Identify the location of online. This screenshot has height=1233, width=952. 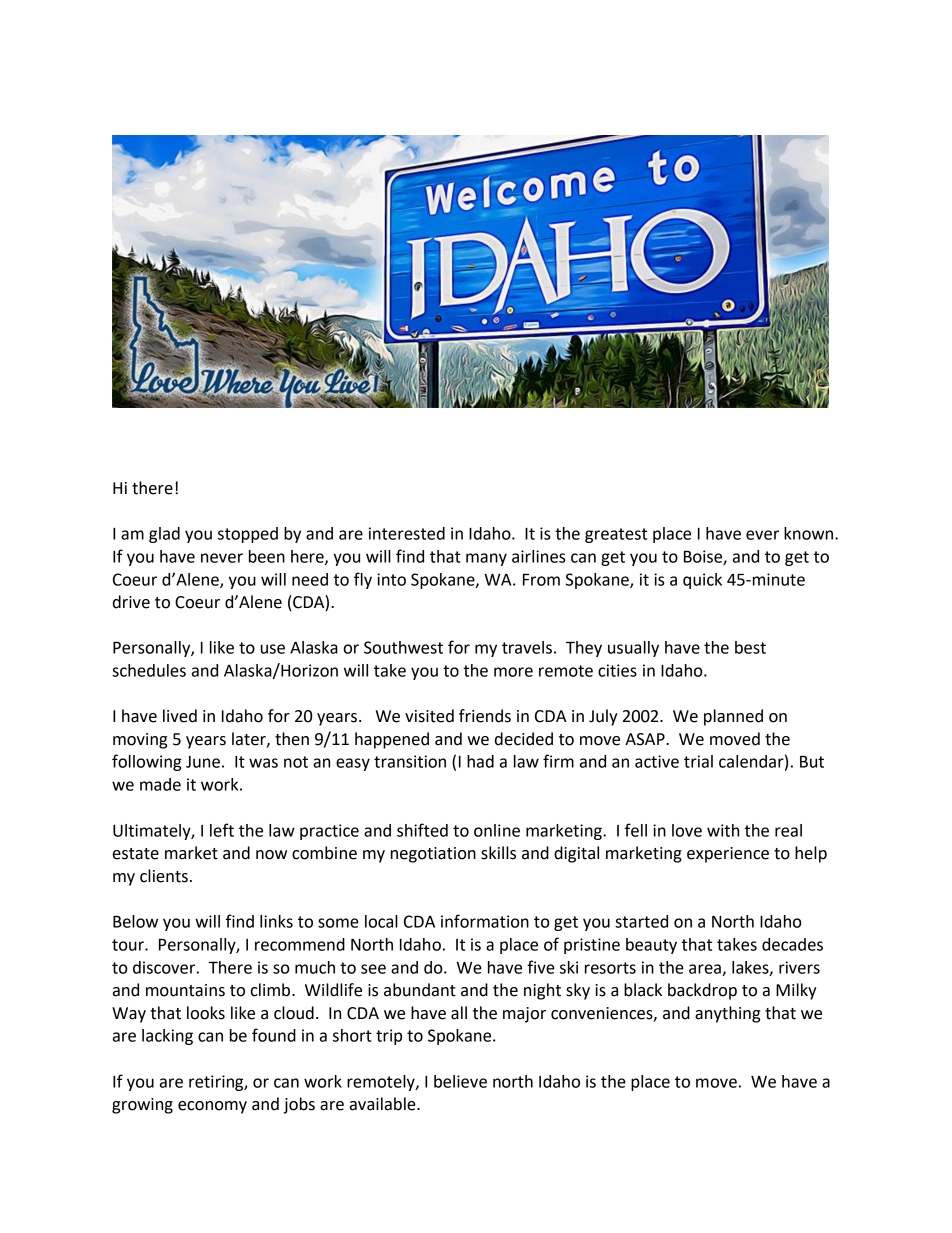
(497, 830).
